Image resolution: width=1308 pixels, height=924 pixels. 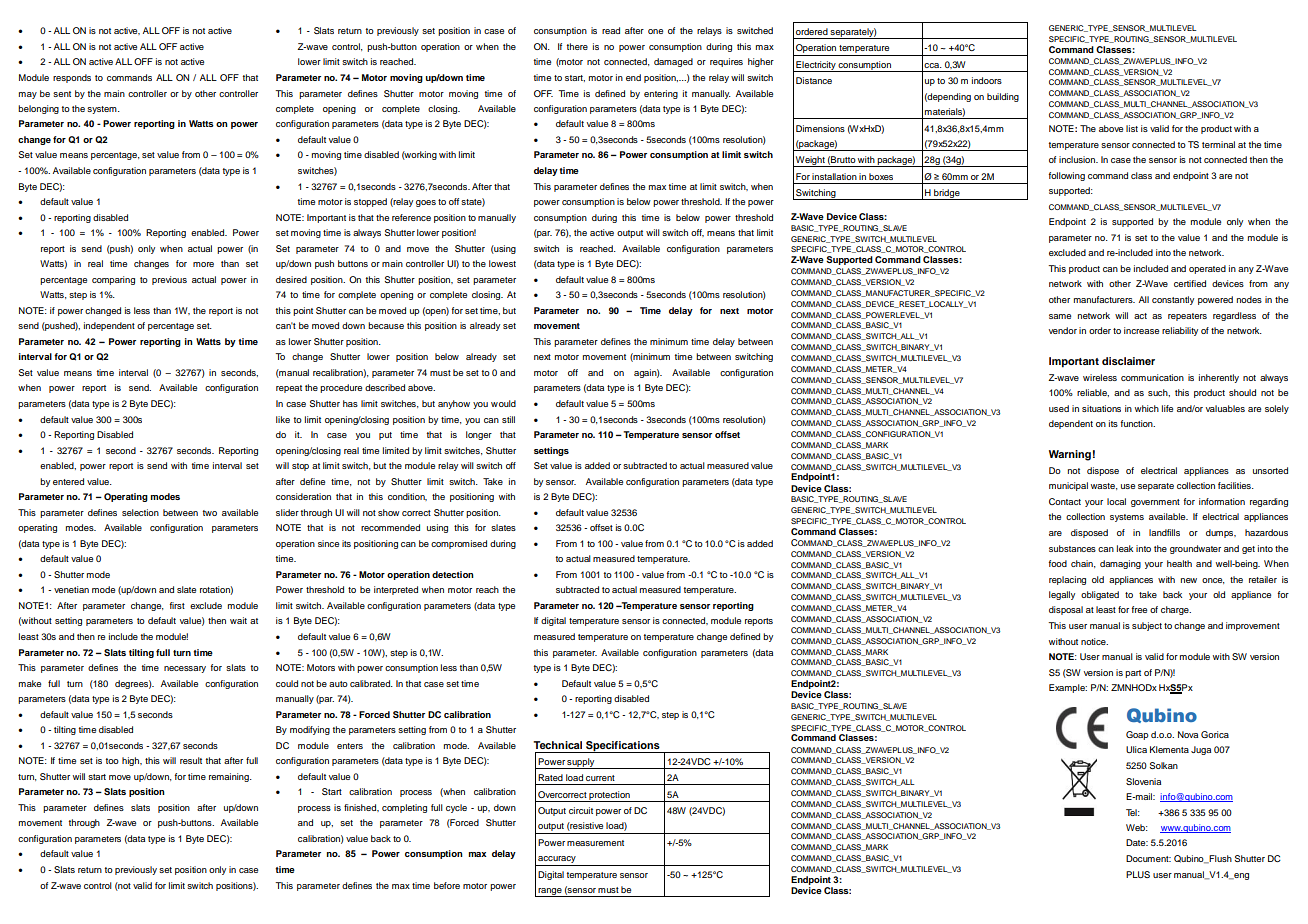 I want to click on measurement, so click(x=595, y=843).
